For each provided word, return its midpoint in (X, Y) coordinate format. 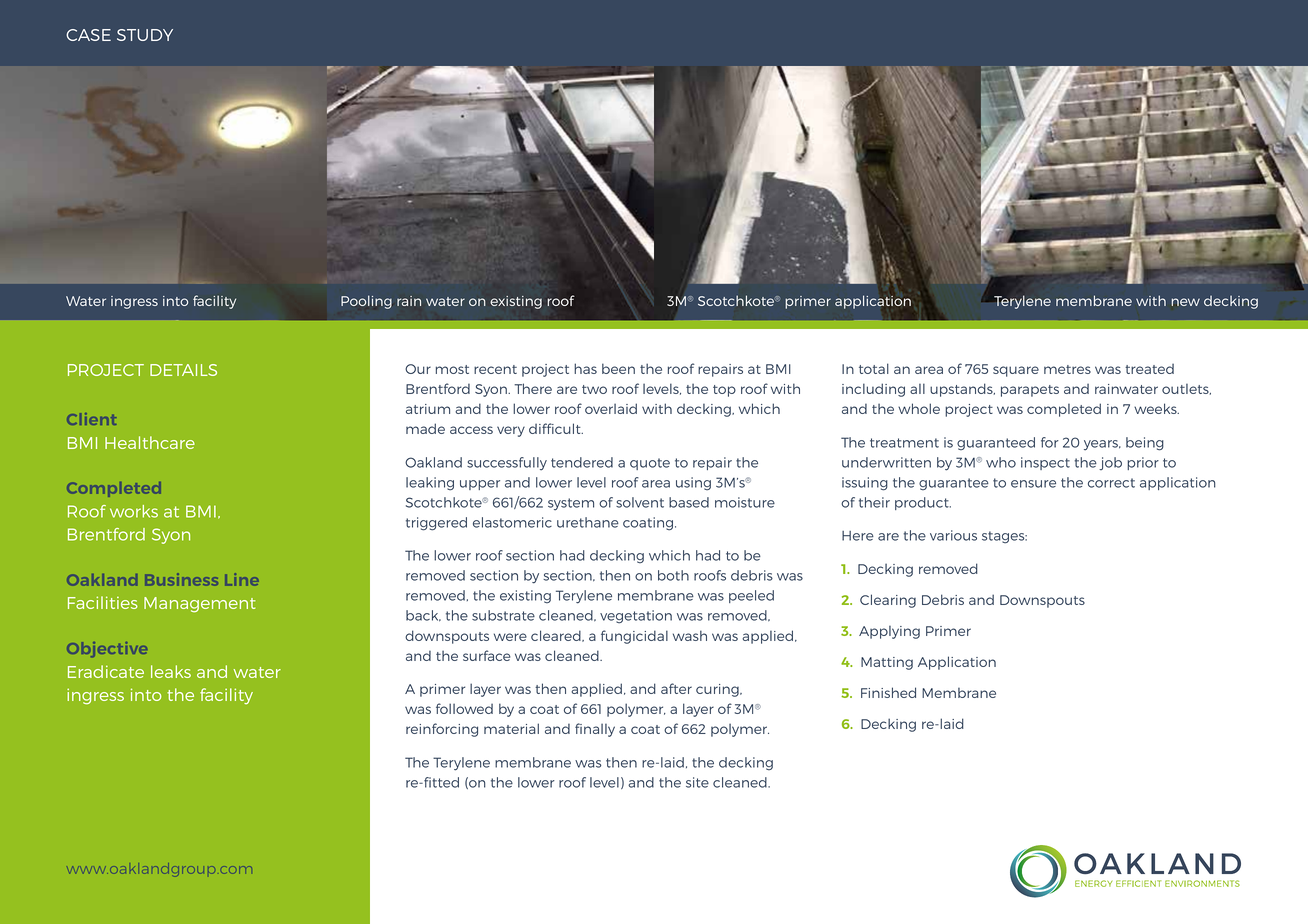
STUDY (145, 35)
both (673, 575)
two (594, 389)
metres (1067, 369)
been (618, 368)
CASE (88, 35)
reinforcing (442, 730)
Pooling (366, 302)
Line (242, 579)
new (1186, 302)
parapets (1030, 391)
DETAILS (183, 370)
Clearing (888, 601)
